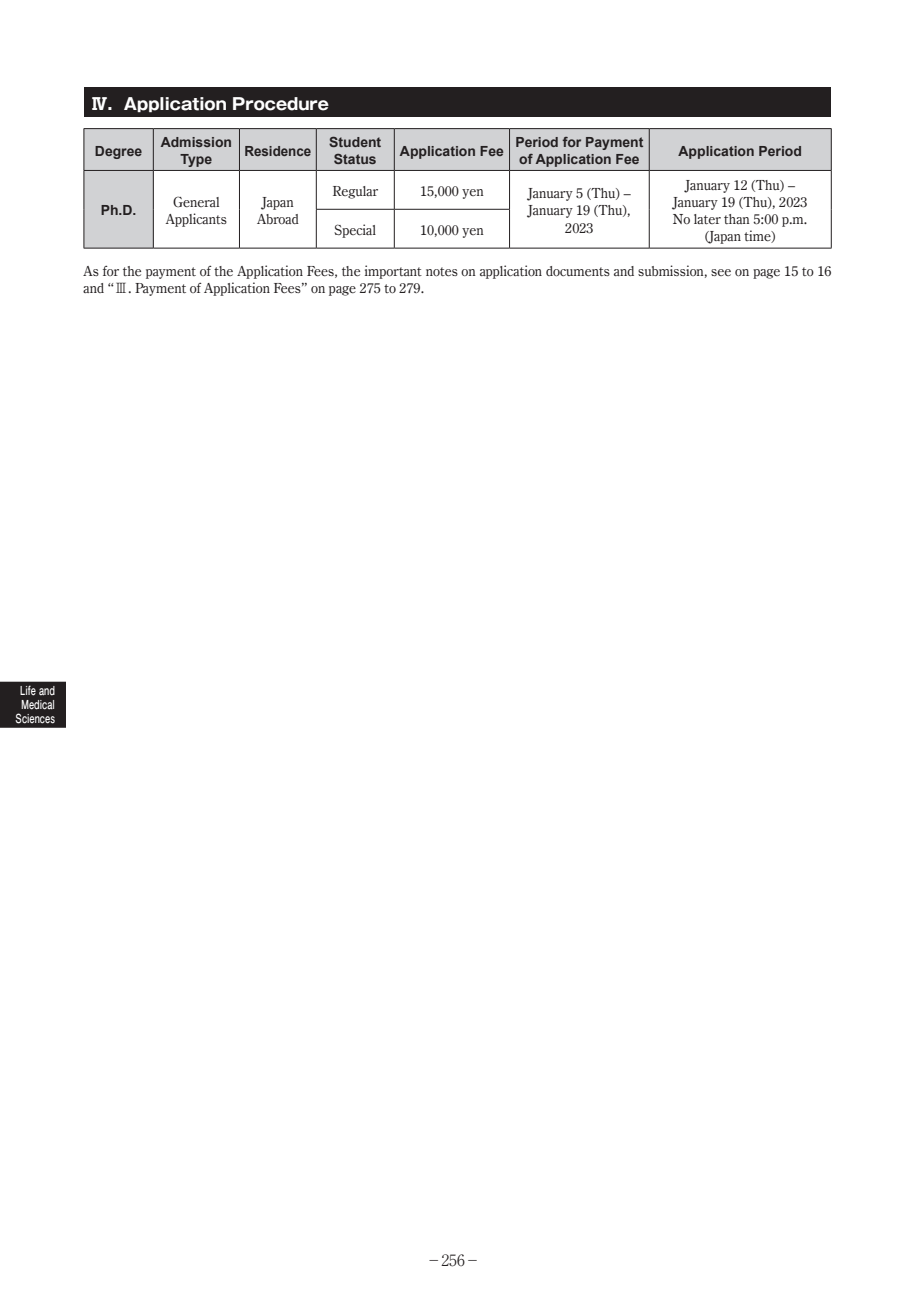 The image size is (924, 1308). What do you see at coordinates (355, 192) in the page?
I see `Regular` at bounding box center [355, 192].
